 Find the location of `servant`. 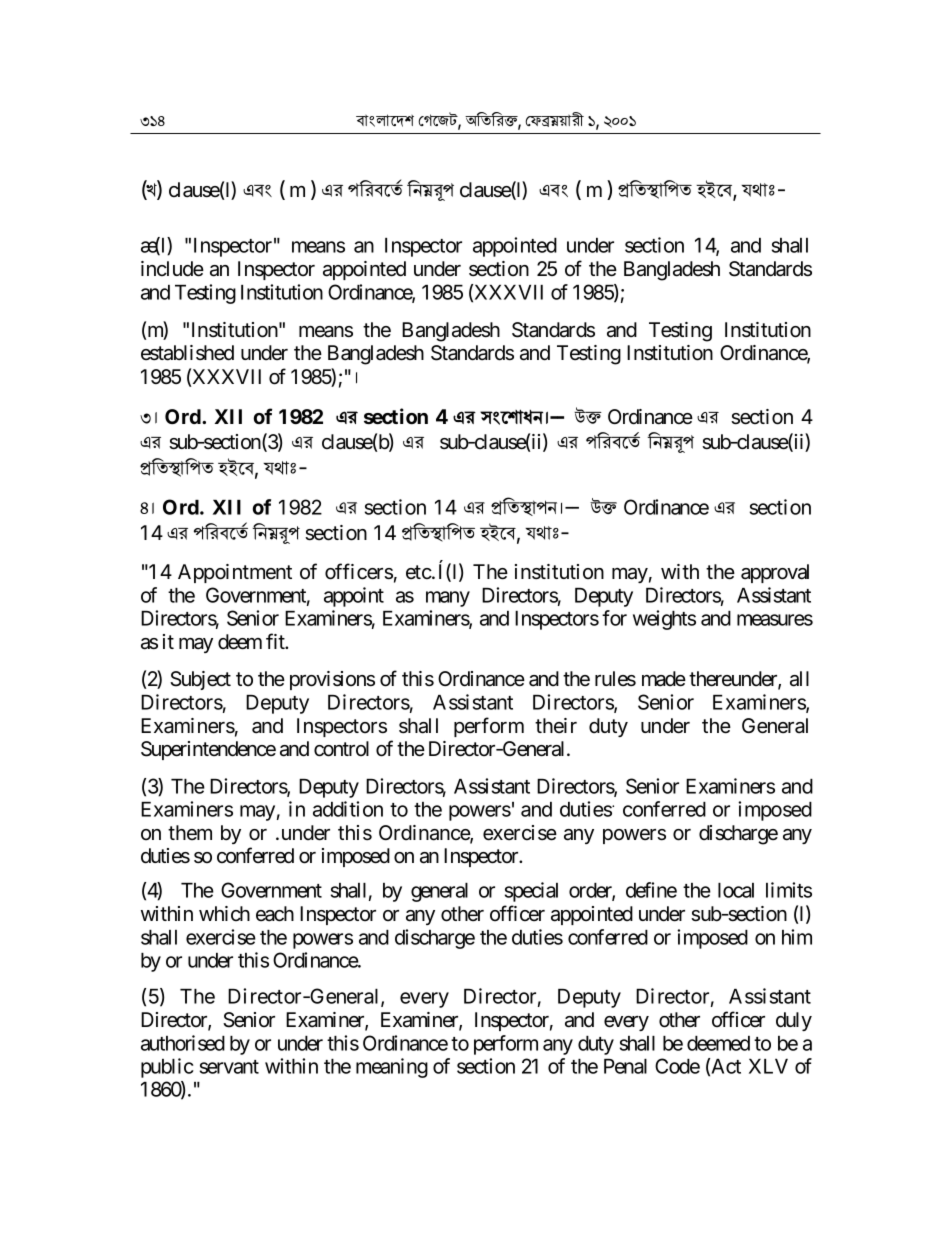

servant is located at coordinates (229, 1067).
